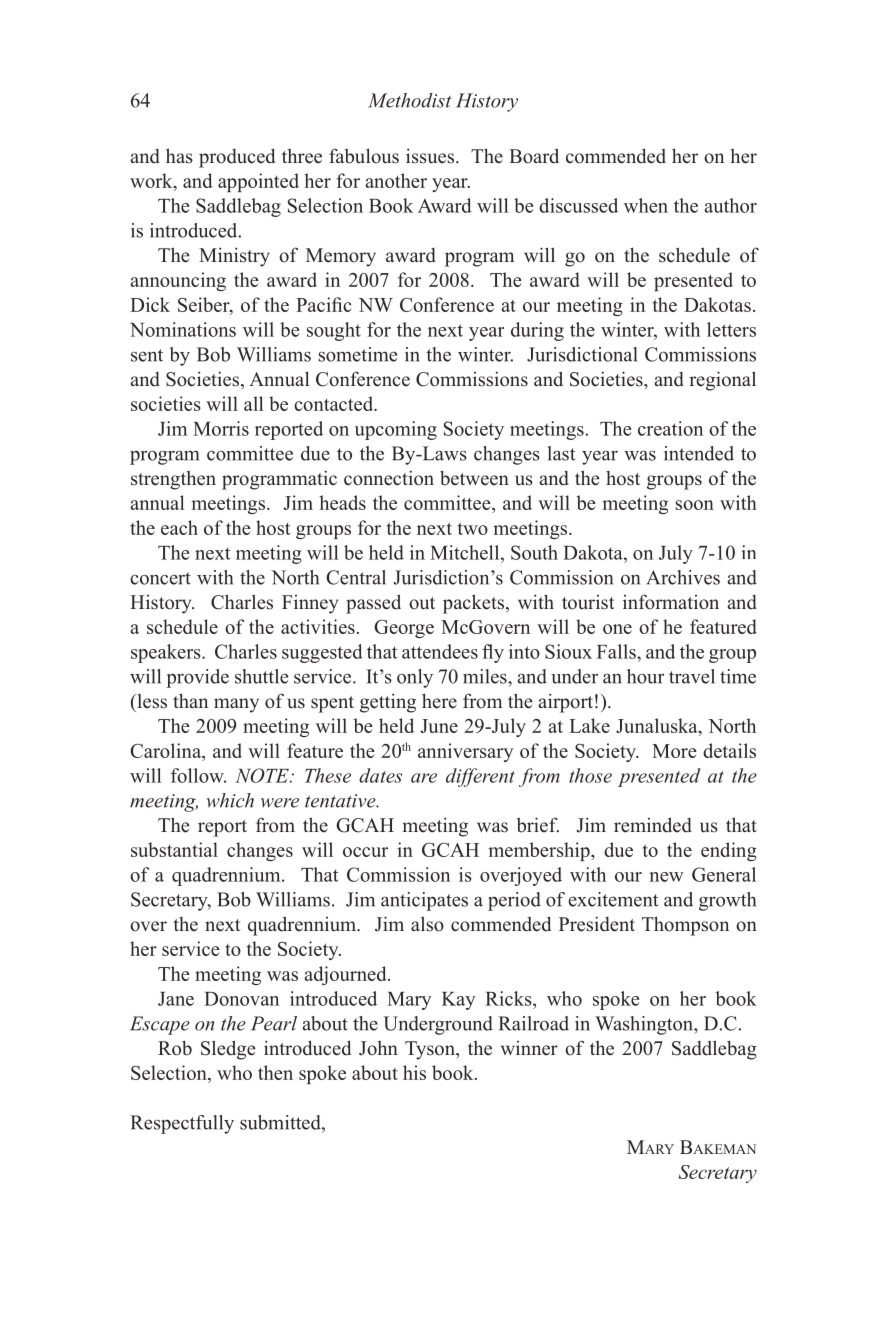  What do you see at coordinates (645, 676) in the screenshot?
I see `hour` at bounding box center [645, 676].
